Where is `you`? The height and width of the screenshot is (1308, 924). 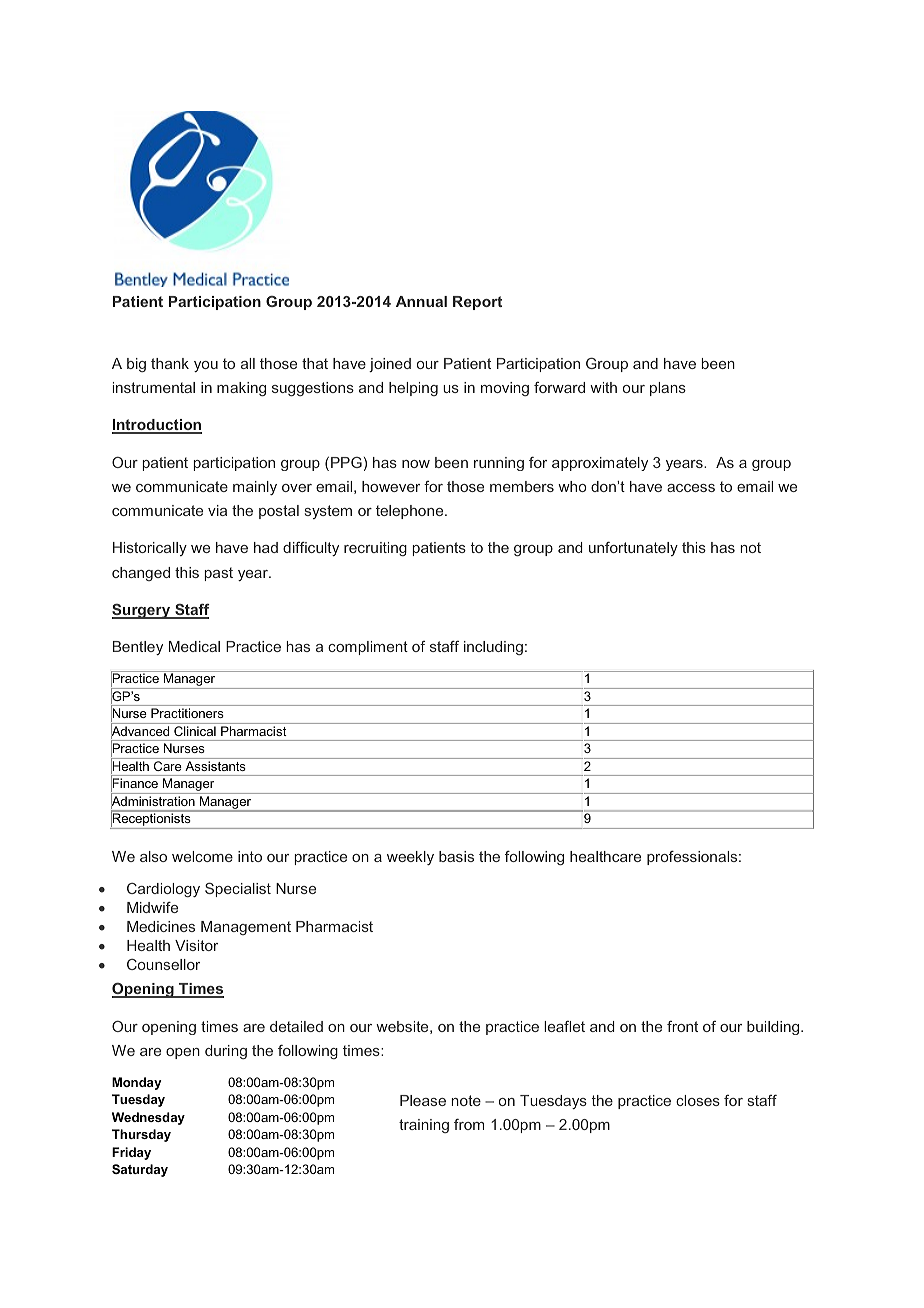 you is located at coordinates (206, 366).
